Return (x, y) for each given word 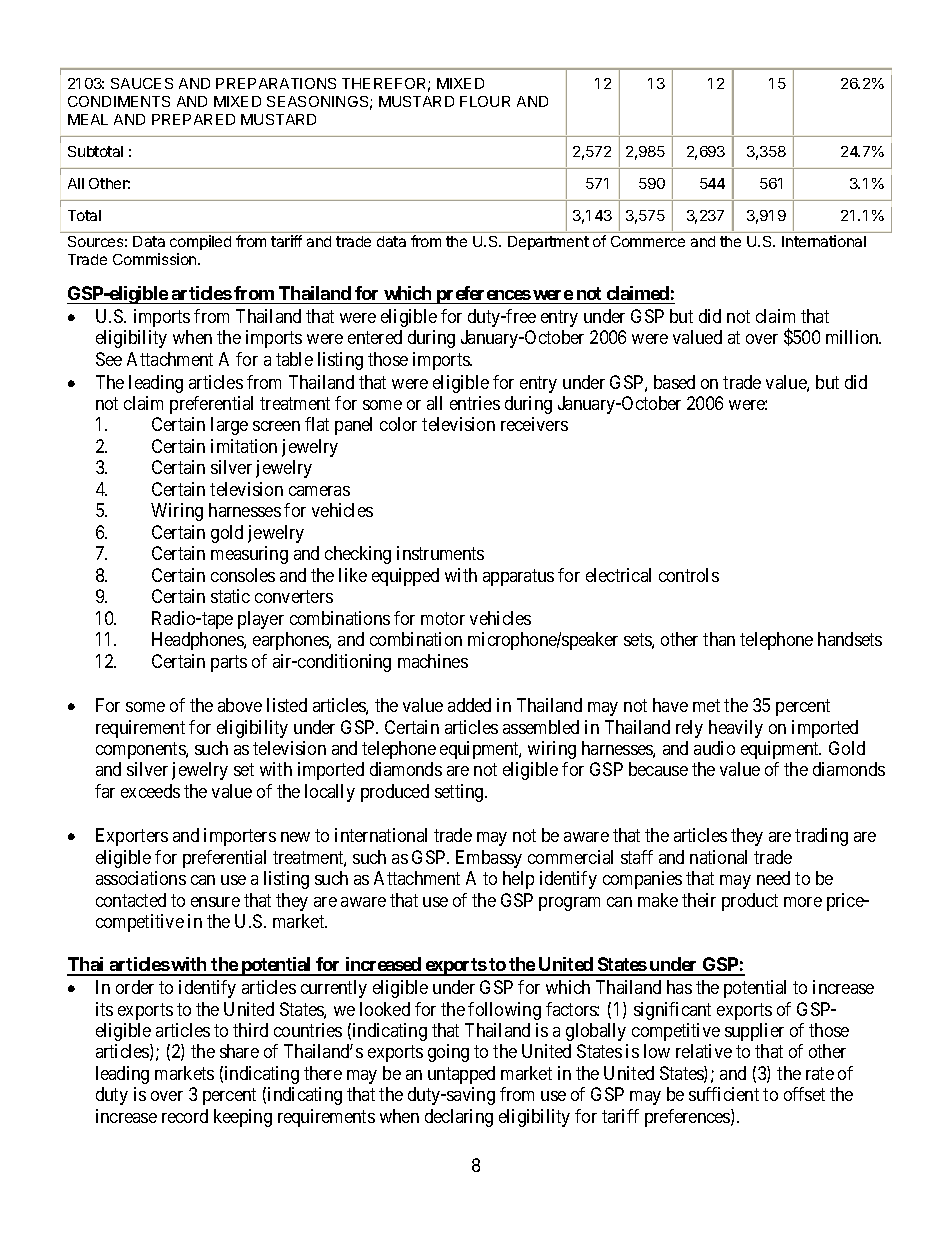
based (674, 382)
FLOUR (485, 101)
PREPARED (193, 119)
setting (460, 793)
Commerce (648, 241)
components (141, 750)
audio (714, 748)
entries (475, 403)
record (185, 1116)
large (229, 426)
